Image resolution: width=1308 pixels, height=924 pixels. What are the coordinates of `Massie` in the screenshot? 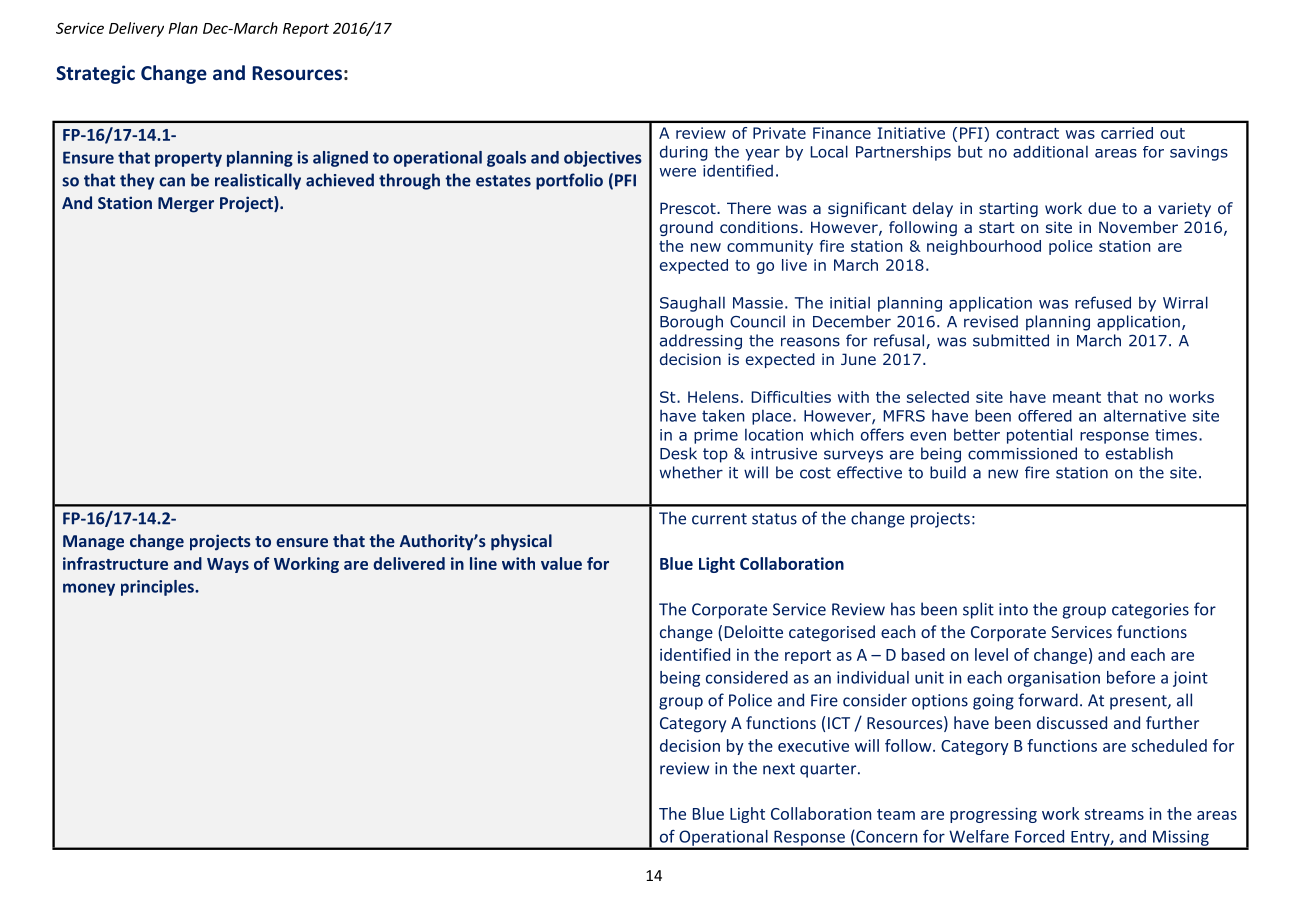 It's located at (758, 303).
